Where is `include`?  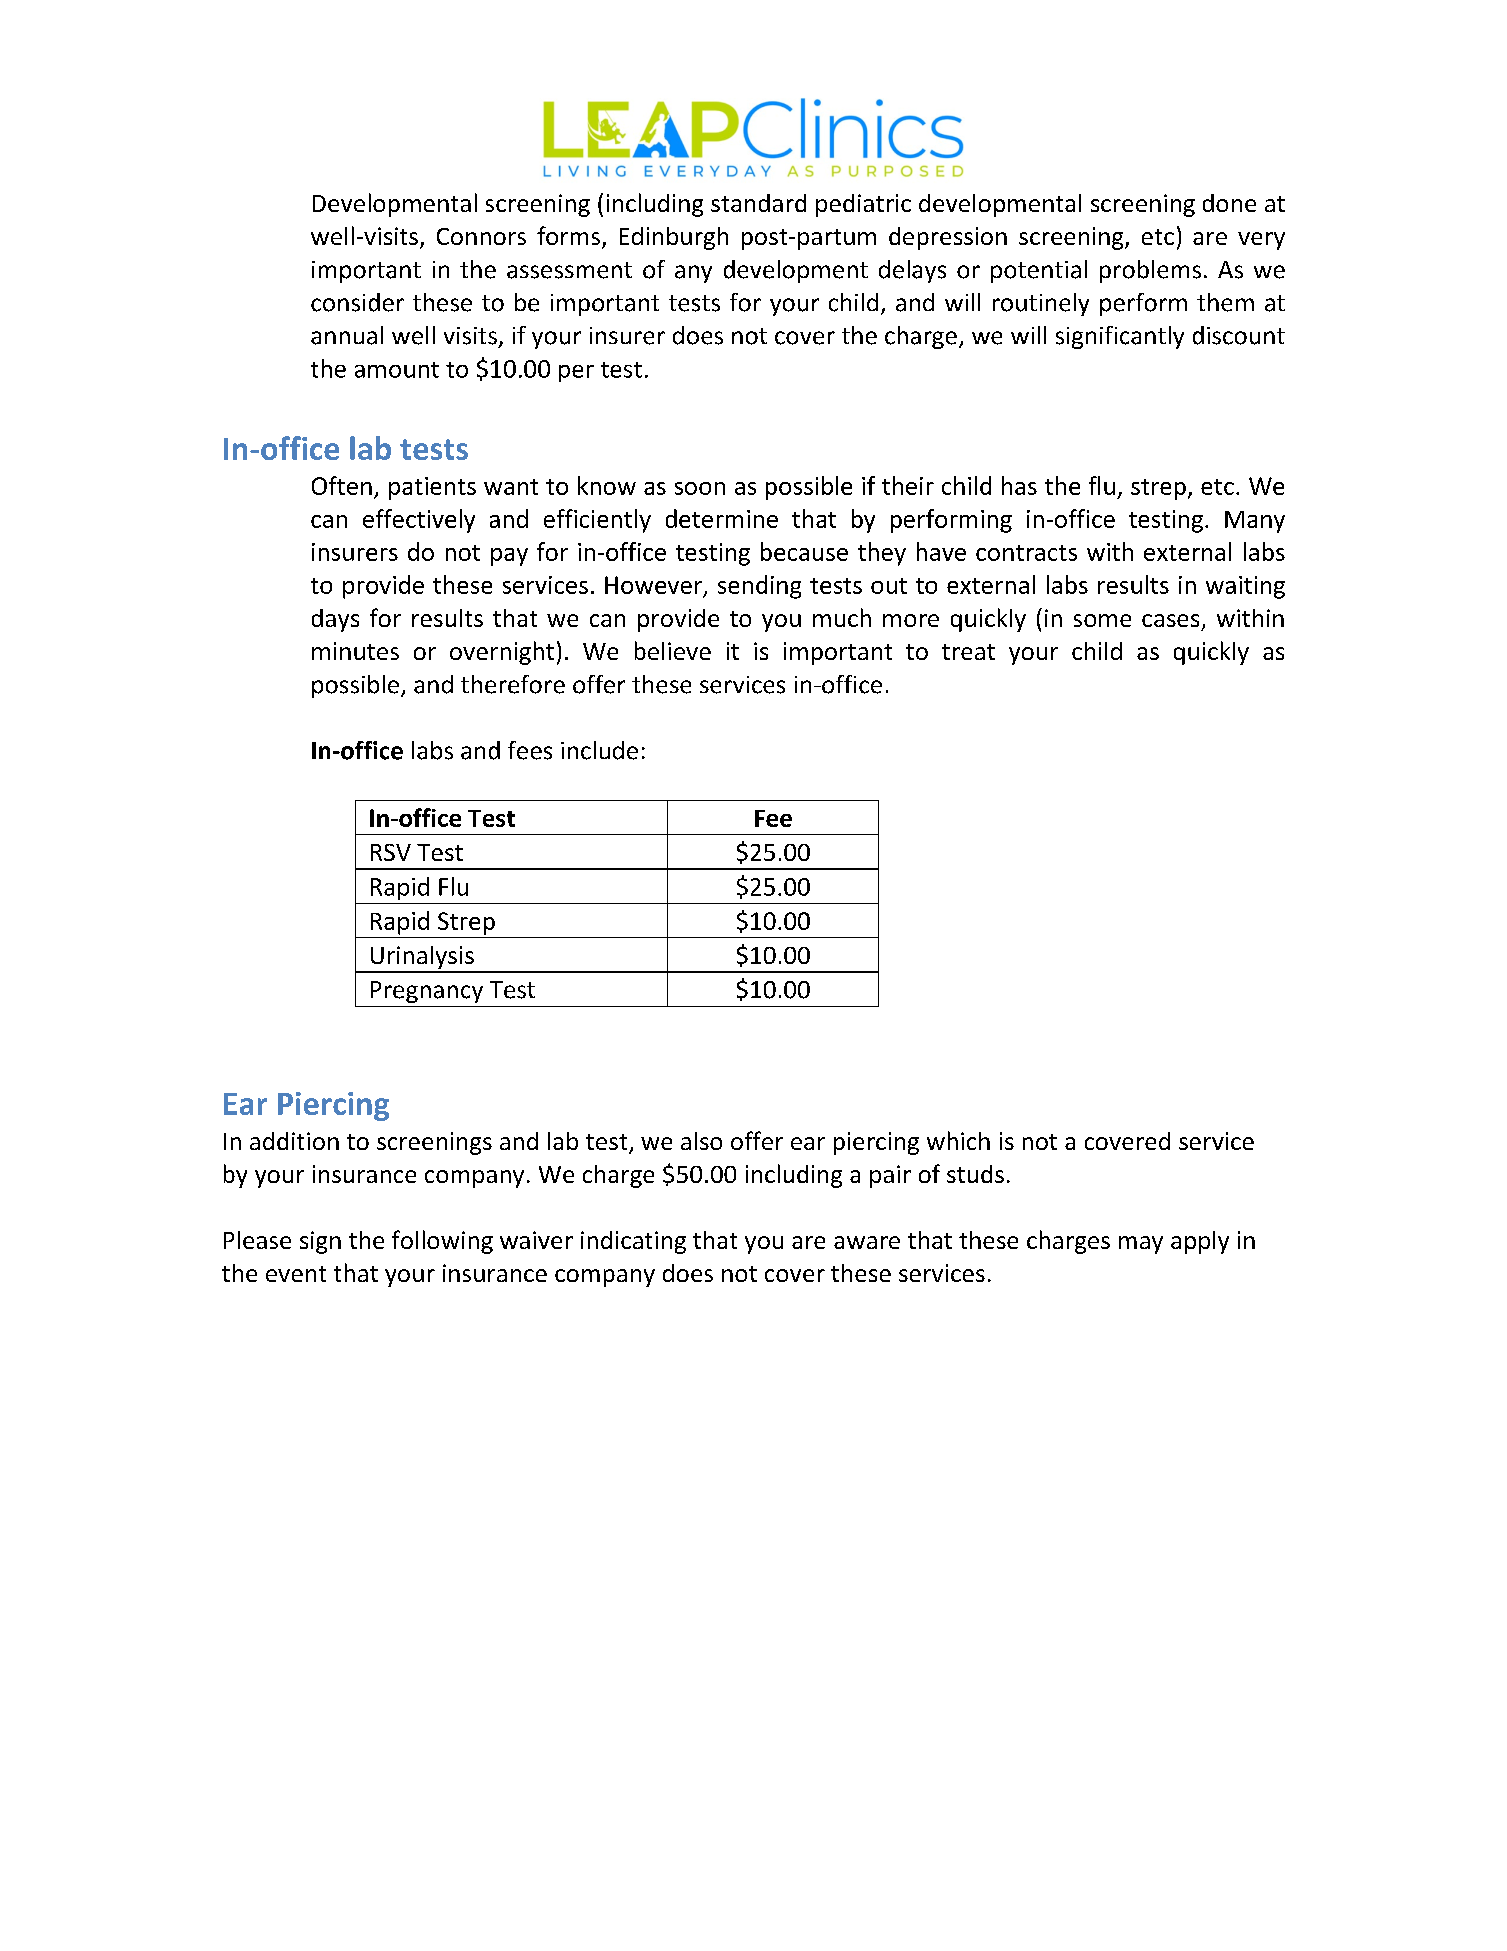 include is located at coordinates (599, 750).
